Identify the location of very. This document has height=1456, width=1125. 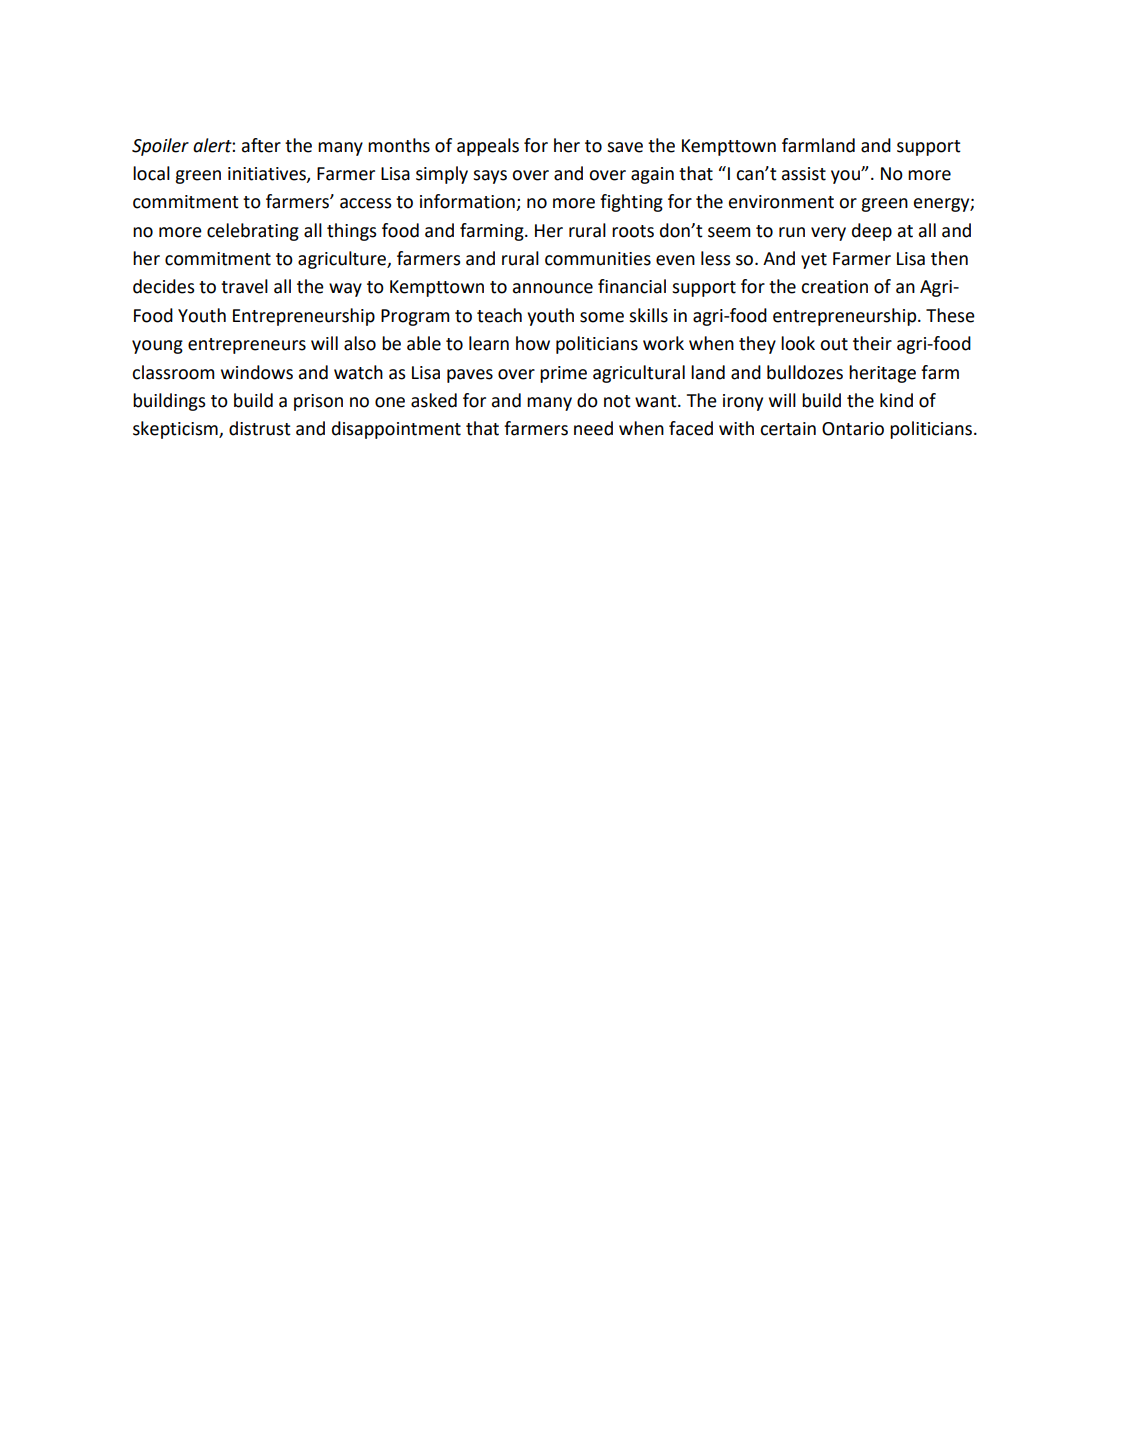
(828, 234).
